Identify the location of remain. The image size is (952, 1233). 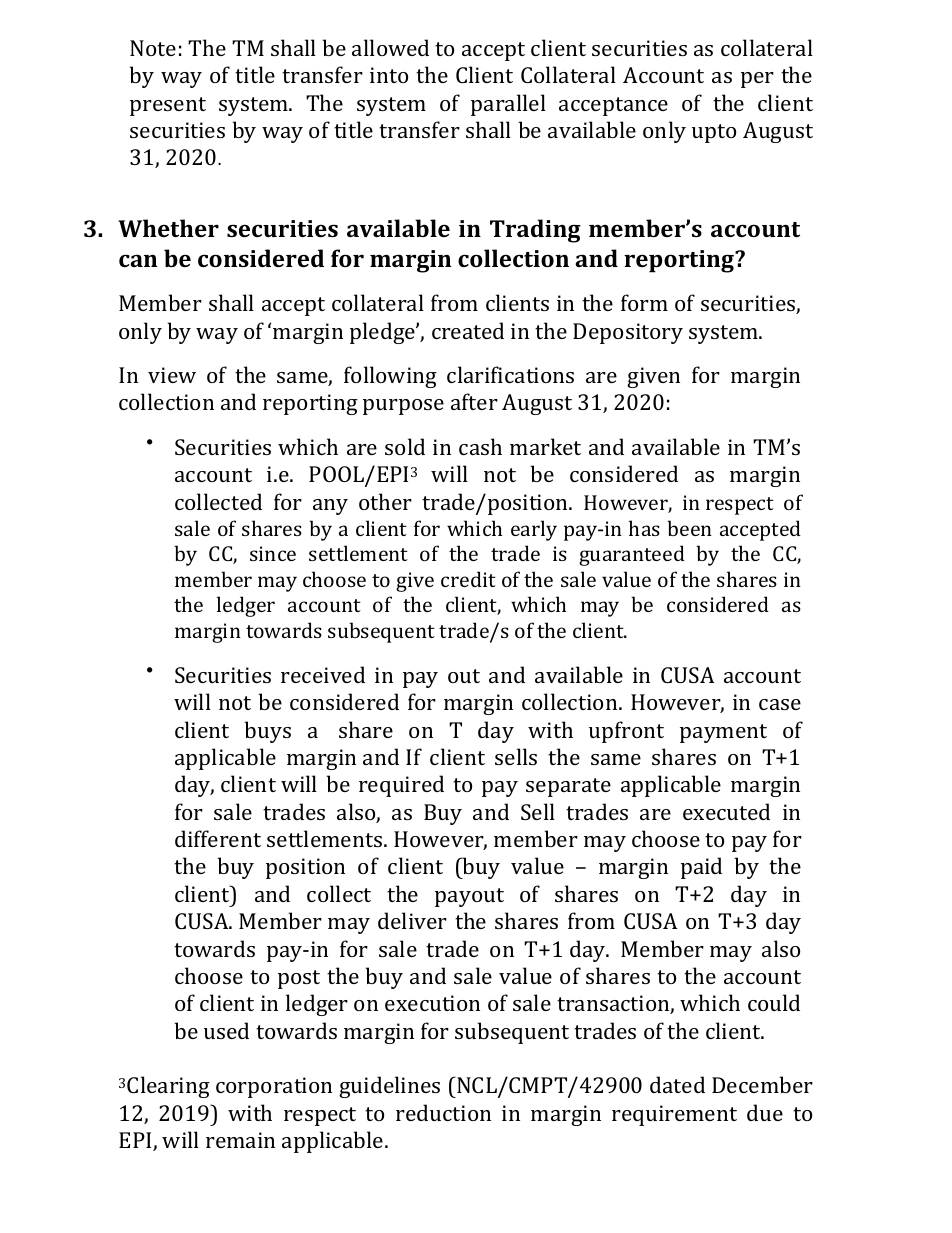
(240, 1140).
